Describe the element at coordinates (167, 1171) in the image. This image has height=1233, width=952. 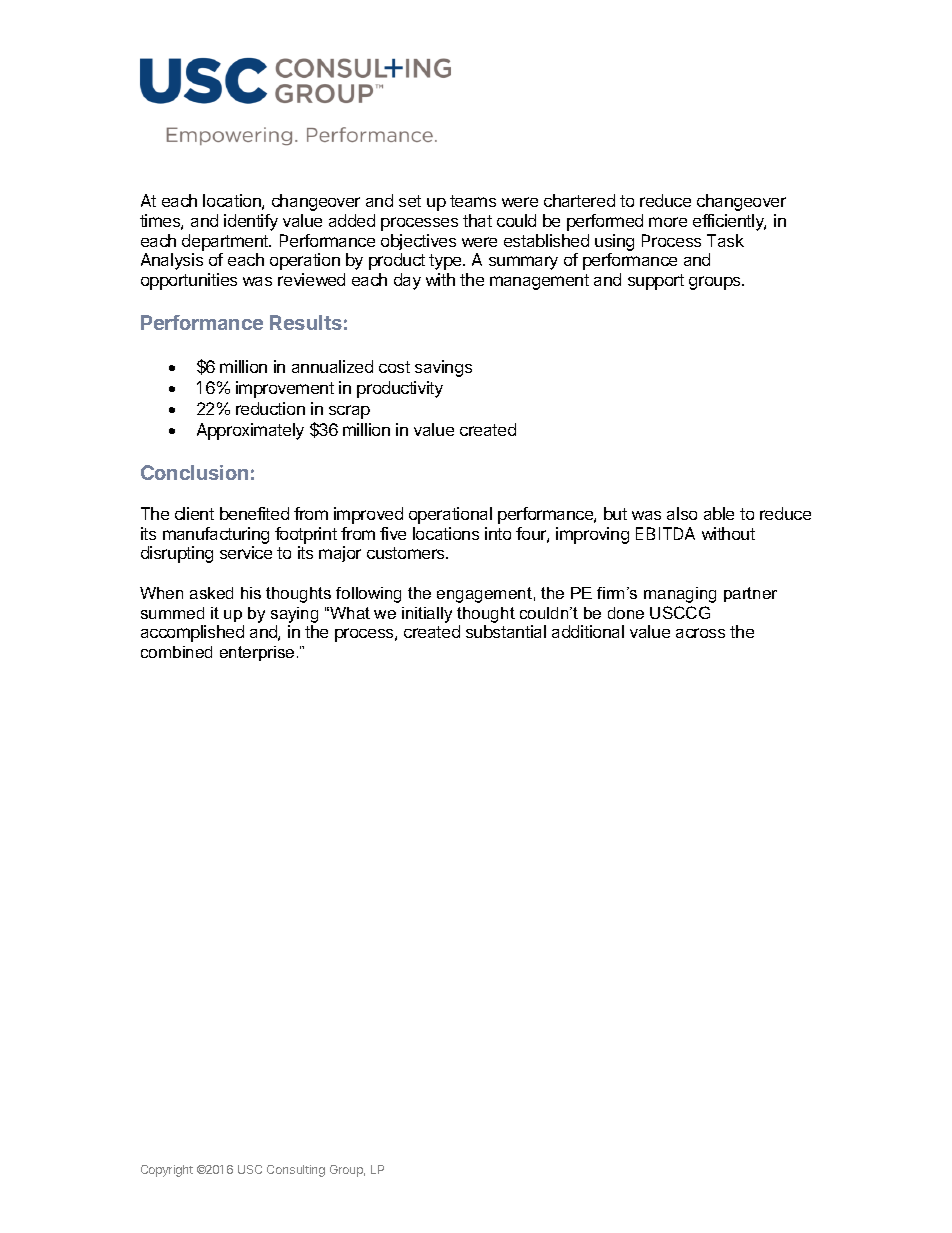
I see `Copyright` at that location.
